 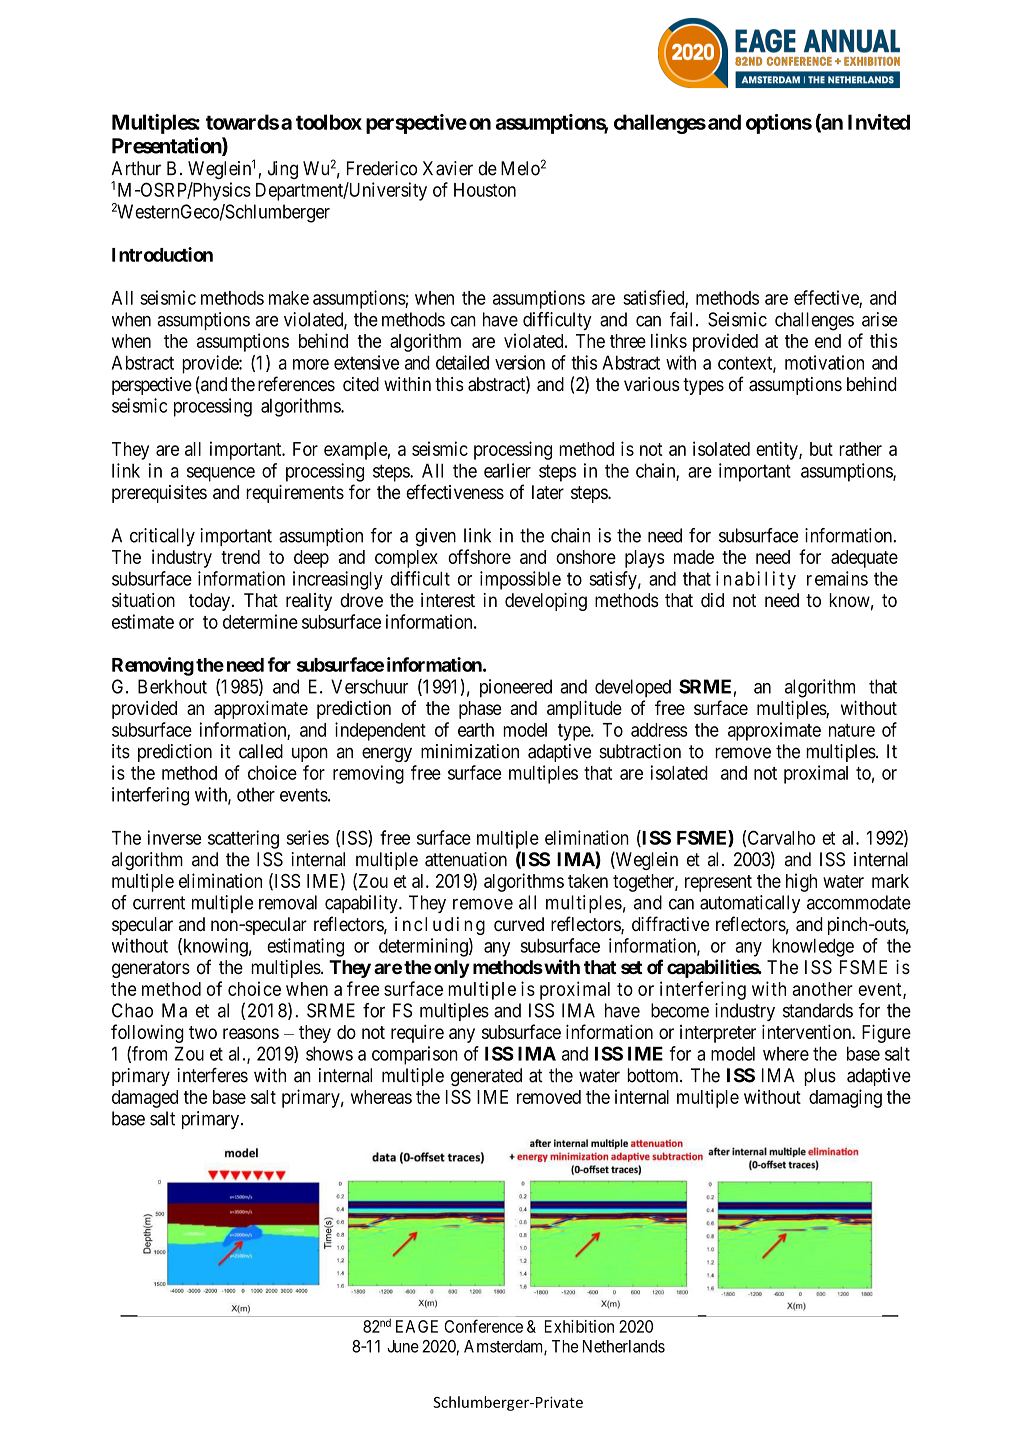 What do you see at coordinates (283, 170) in the page?
I see `Jing` at bounding box center [283, 170].
